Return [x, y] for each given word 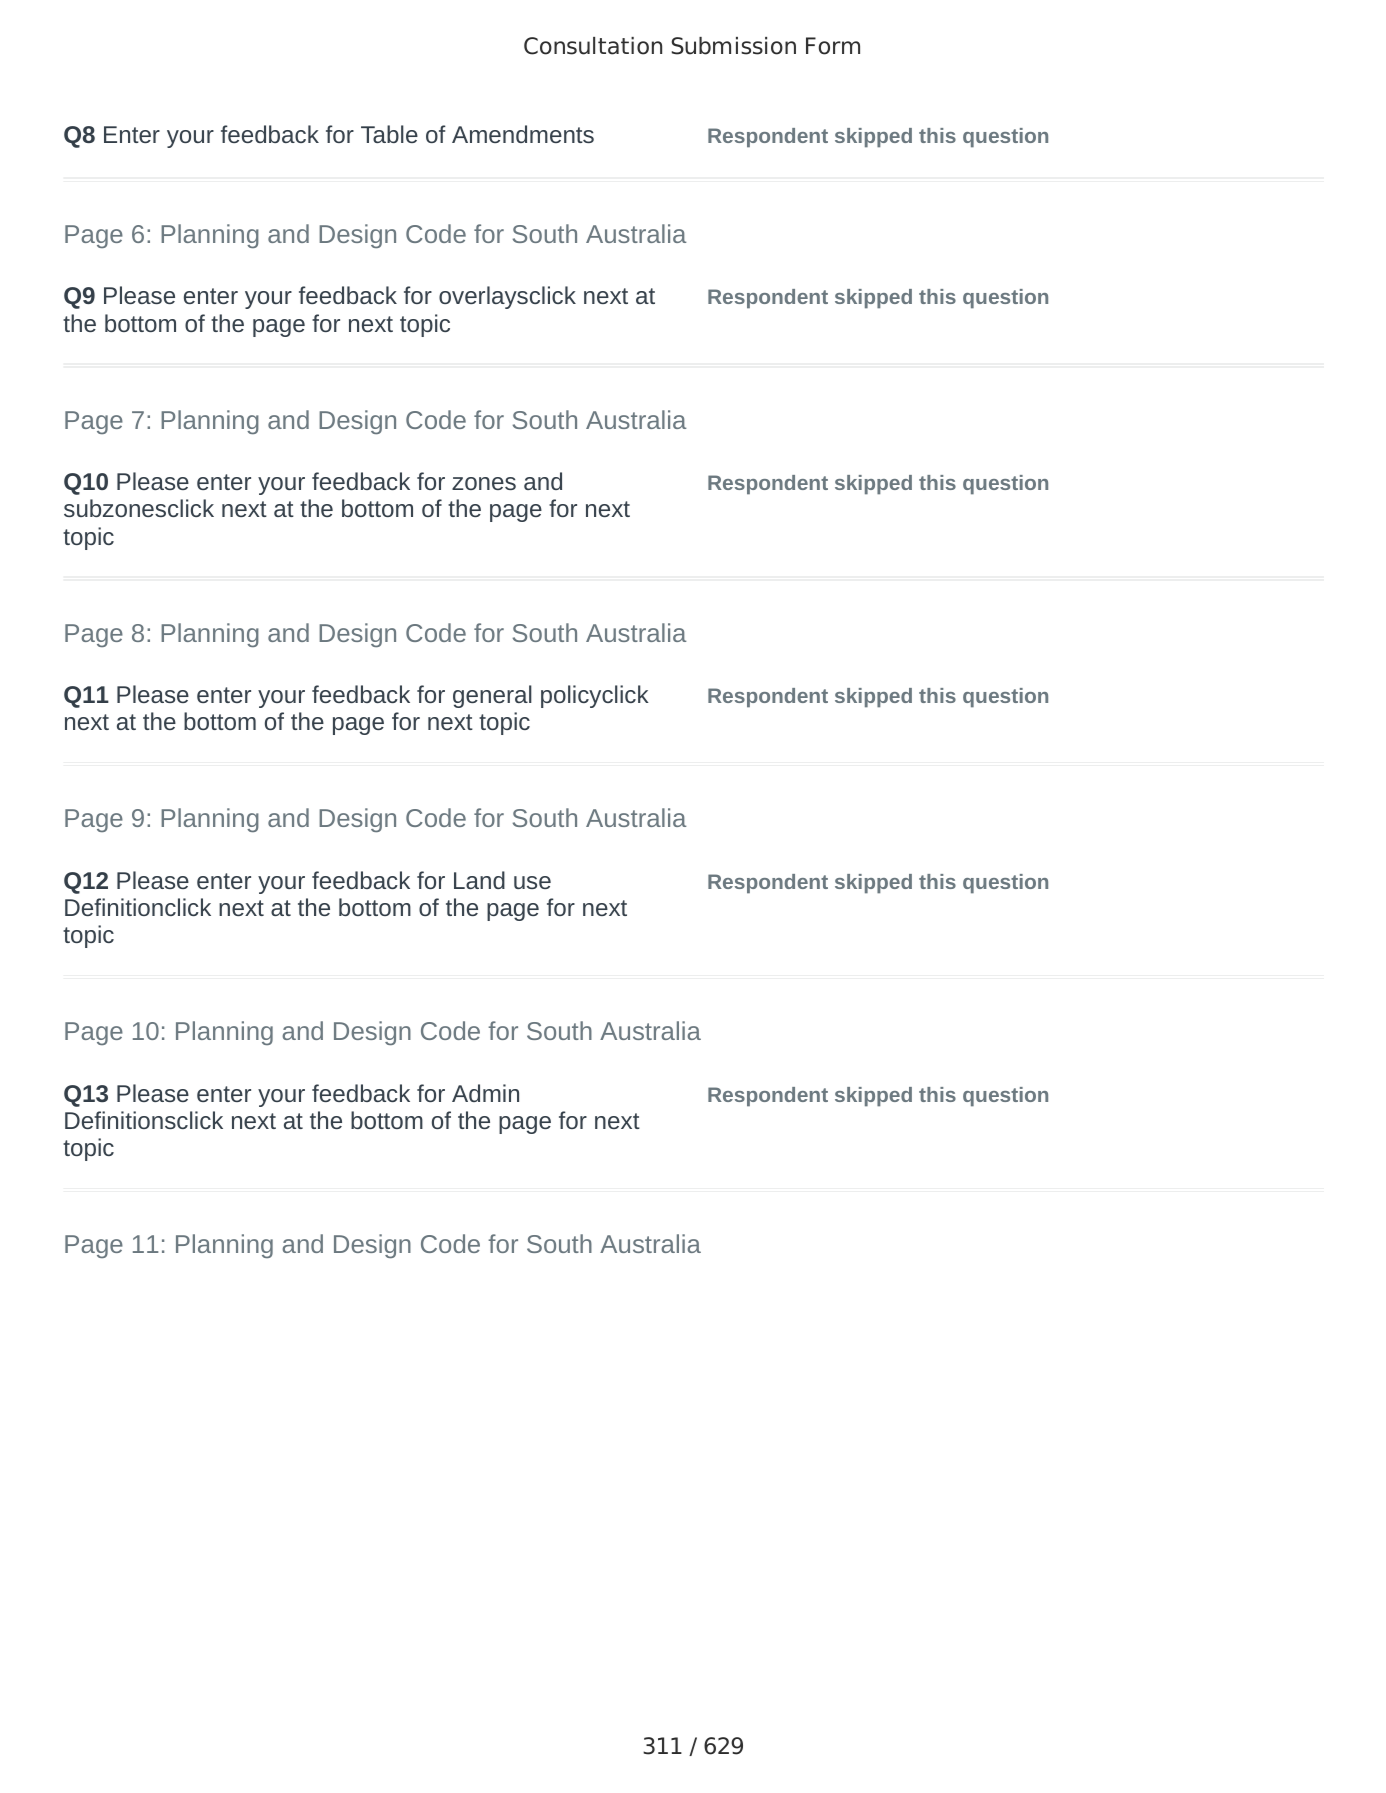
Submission [734, 46]
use [532, 882]
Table [389, 134]
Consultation [593, 46]
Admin [485, 1093]
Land [479, 880]
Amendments [523, 134]
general [492, 696]
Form [833, 46]
